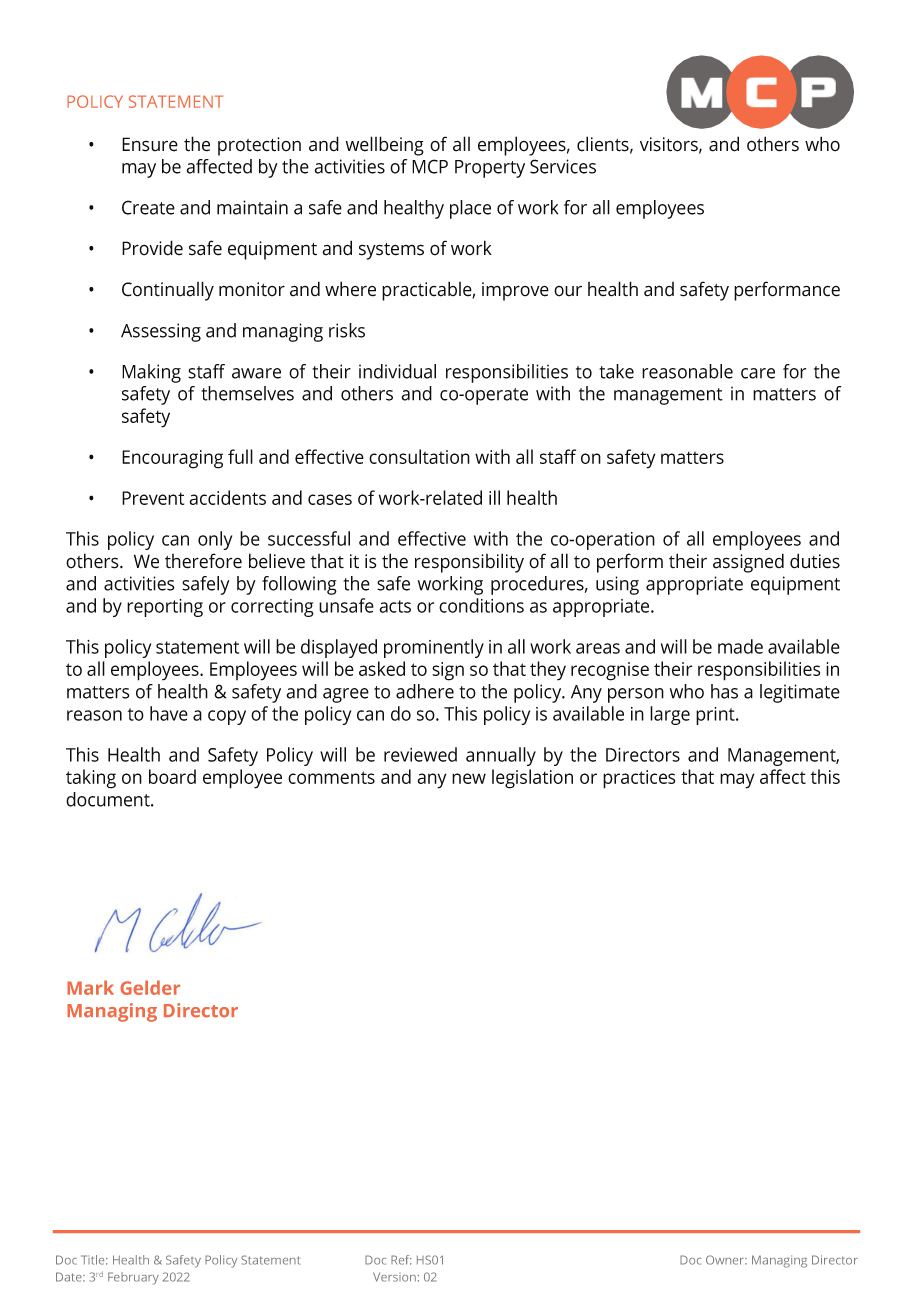  What do you see at coordinates (430, 166) in the screenshot?
I see `MCP` at bounding box center [430, 166].
